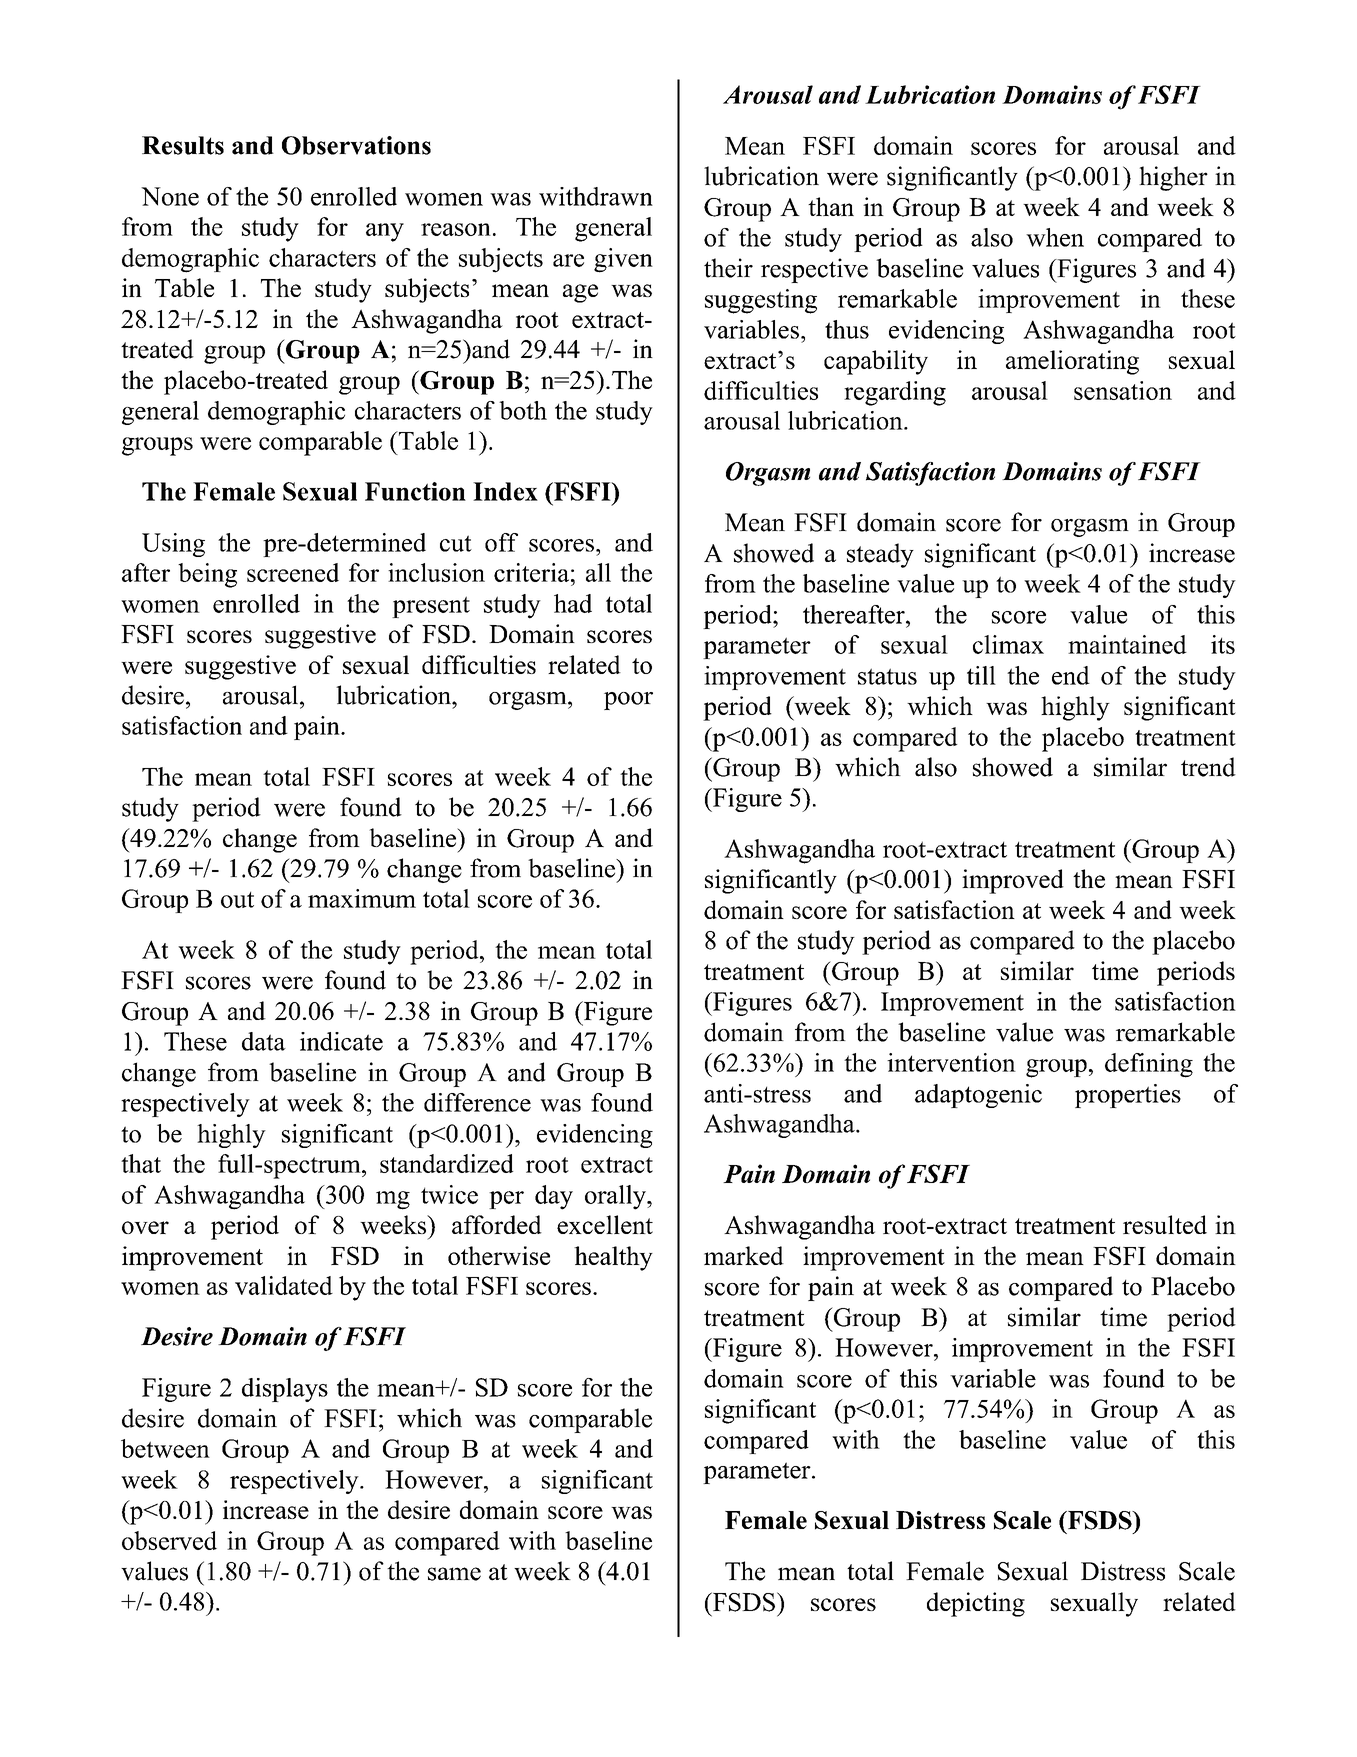  What do you see at coordinates (293, 572) in the screenshot?
I see `screened` at bounding box center [293, 572].
